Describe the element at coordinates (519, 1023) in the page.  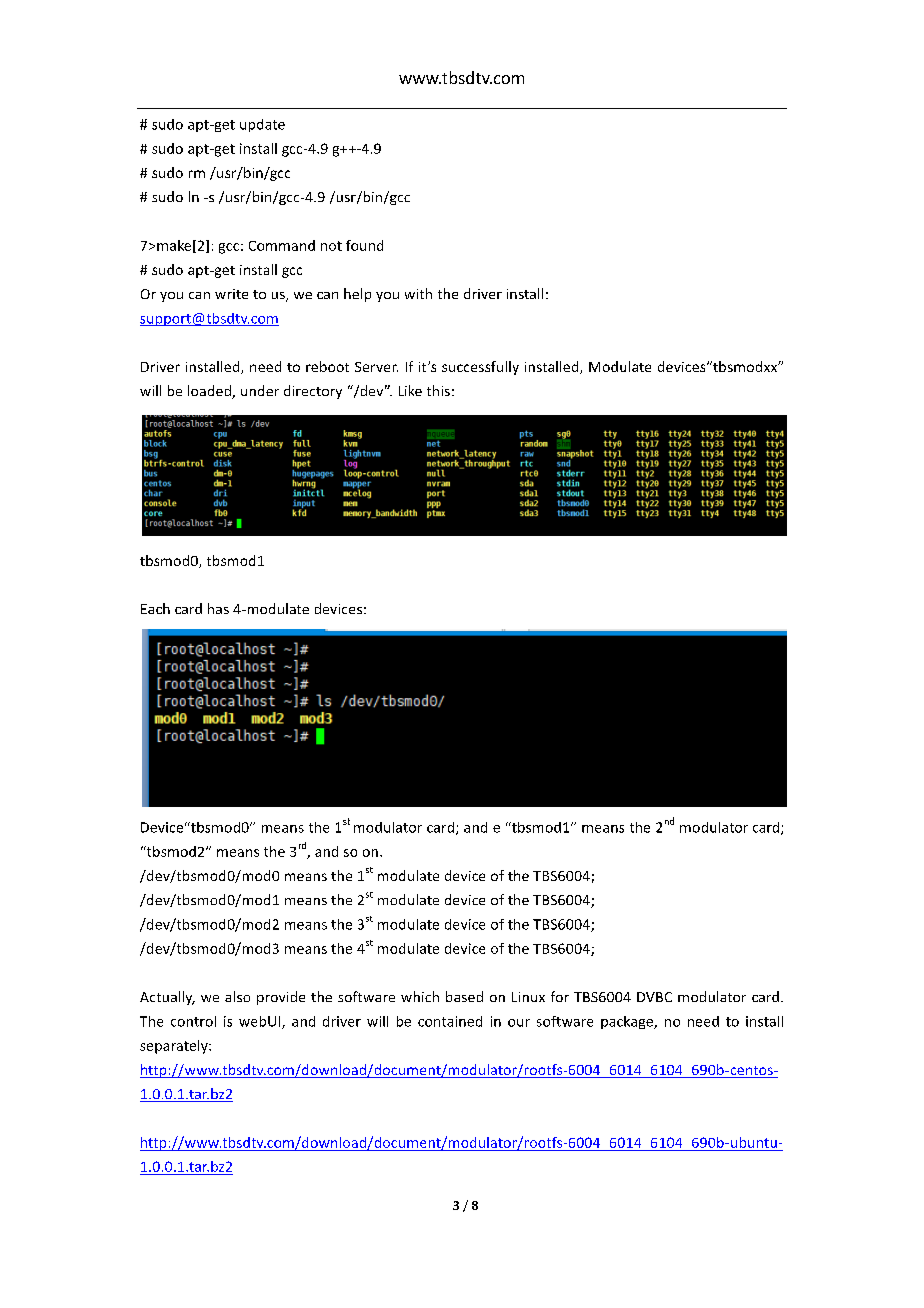
I see `our` at that location.
